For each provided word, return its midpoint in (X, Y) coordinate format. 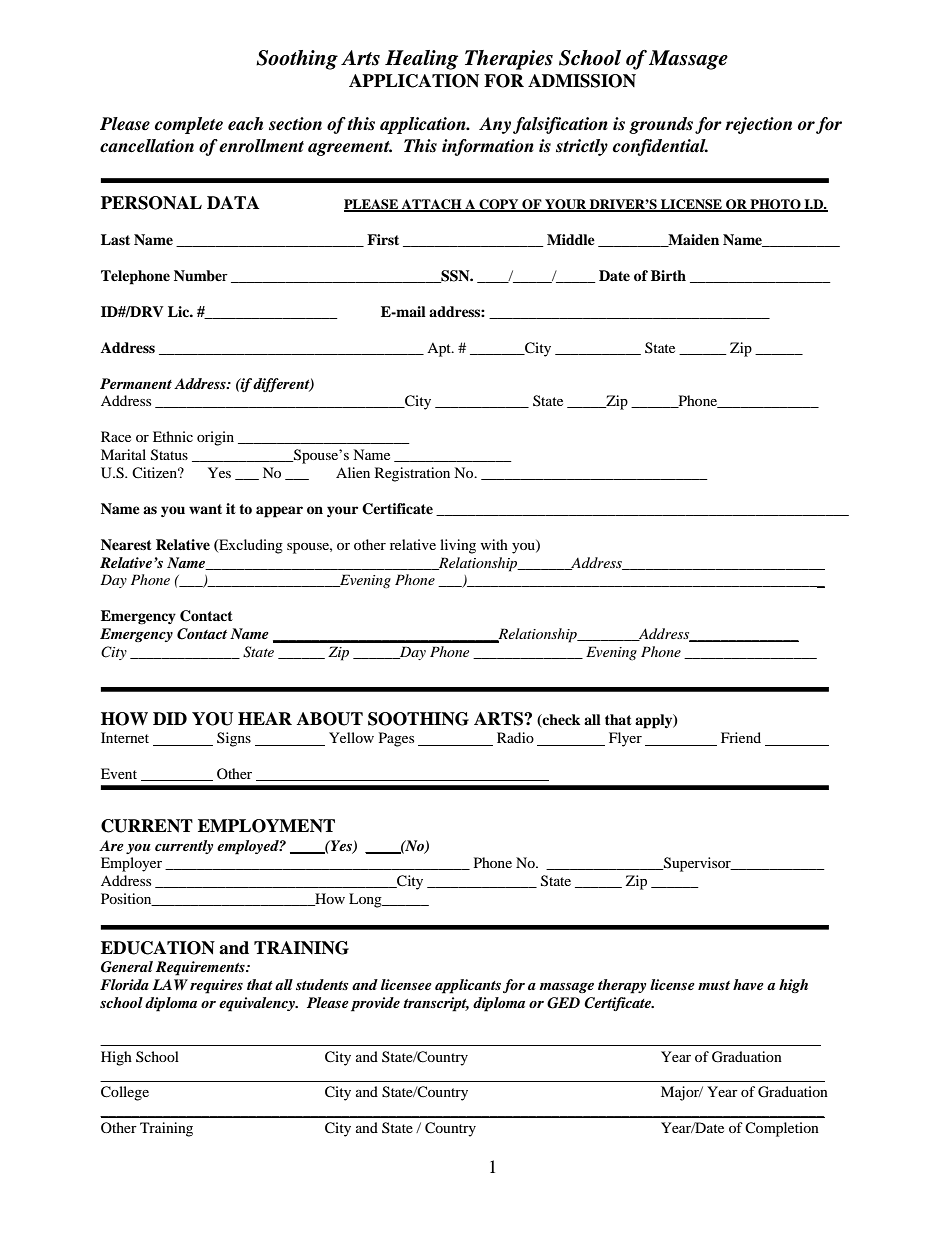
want (205, 509)
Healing (421, 60)
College (125, 1093)
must (714, 985)
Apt (440, 350)
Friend (741, 737)
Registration (412, 474)
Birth (668, 275)
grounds (661, 125)
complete (189, 125)
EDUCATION (158, 948)
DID (170, 718)
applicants (468, 986)
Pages (396, 739)
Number (201, 275)
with (494, 544)
